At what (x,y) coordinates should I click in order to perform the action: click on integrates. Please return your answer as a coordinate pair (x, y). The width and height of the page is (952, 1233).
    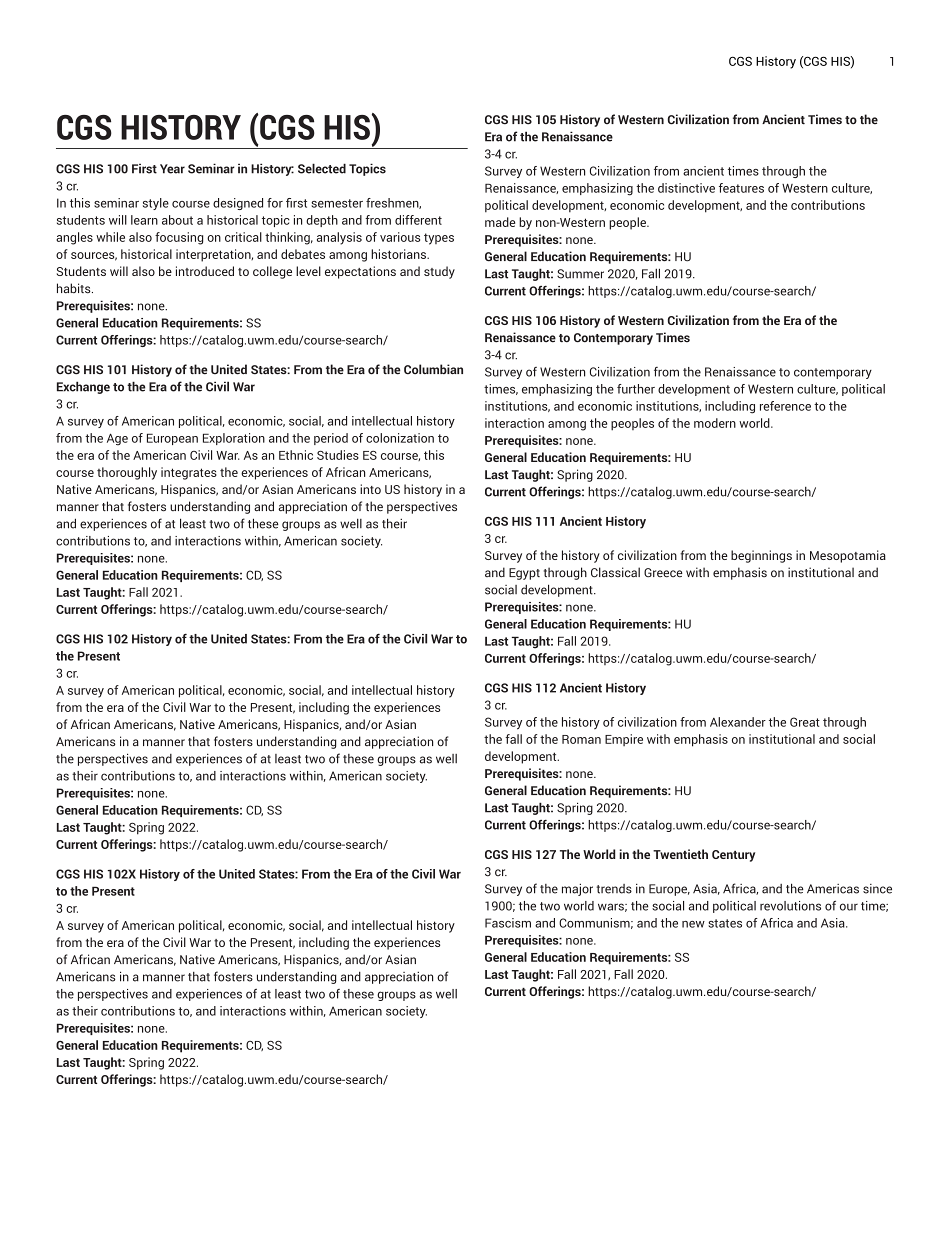
    Looking at the image, I should click on (189, 473).
